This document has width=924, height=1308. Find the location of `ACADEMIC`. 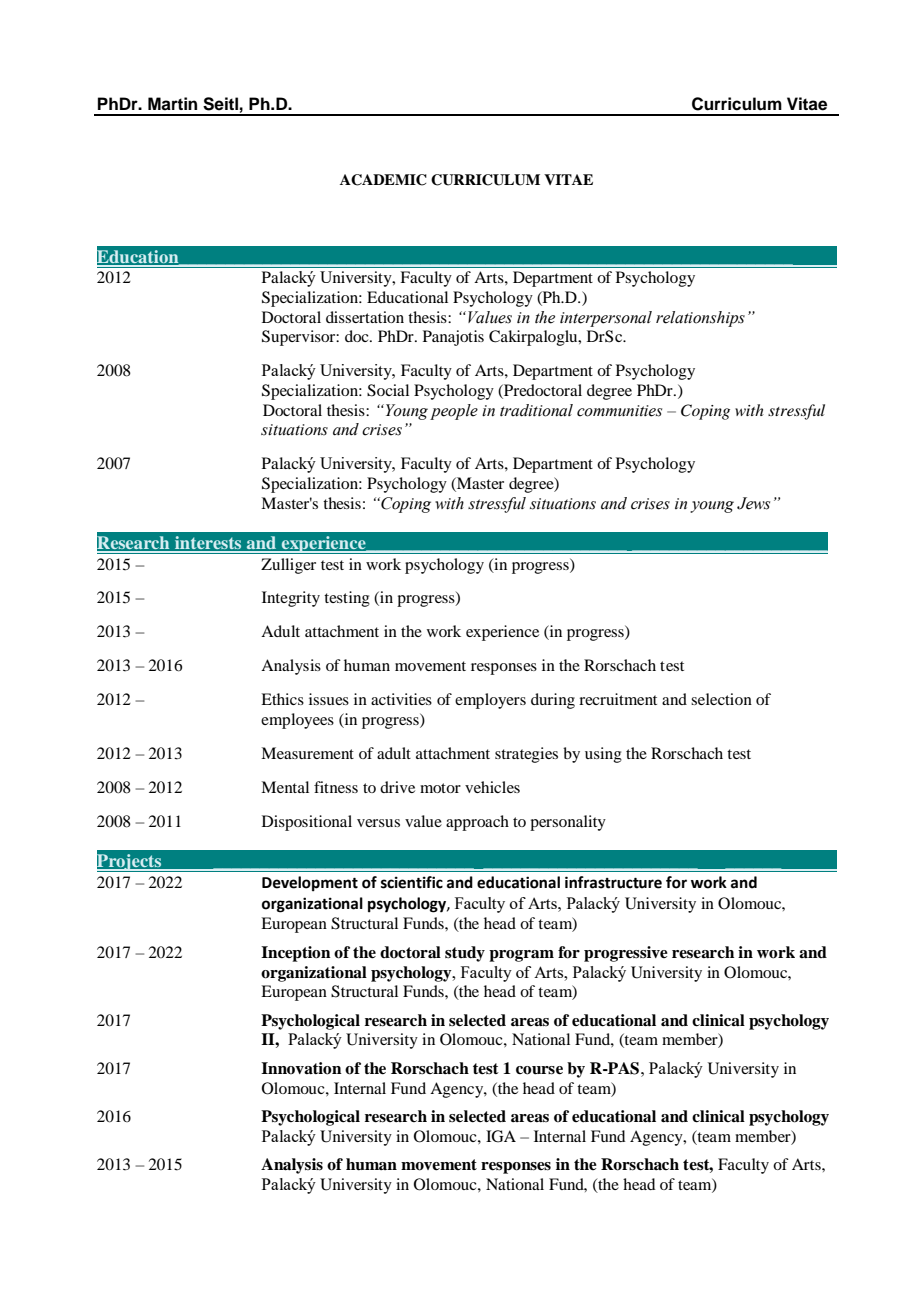

ACADEMIC is located at coordinates (383, 180).
